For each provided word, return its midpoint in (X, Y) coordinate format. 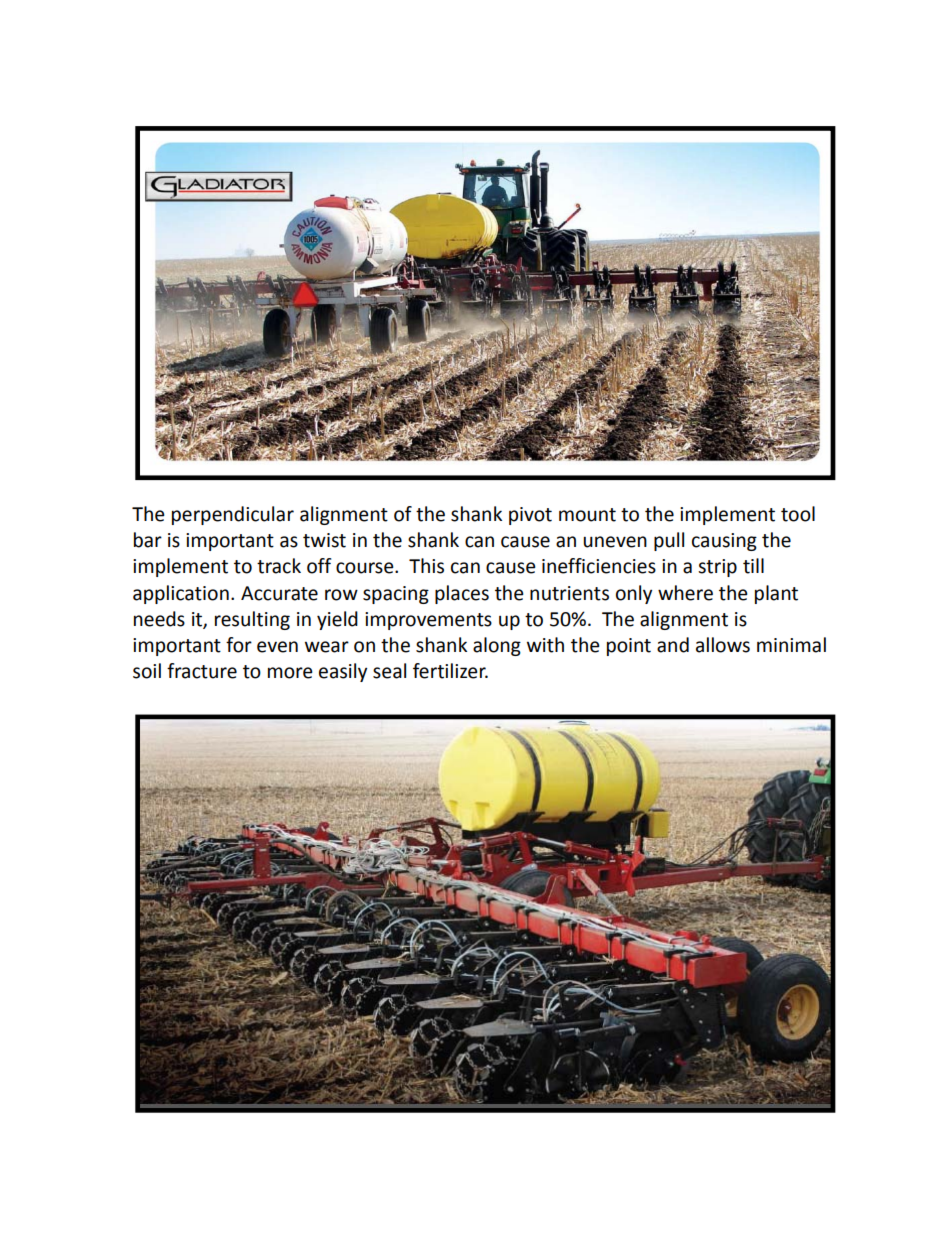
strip (717, 568)
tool (798, 514)
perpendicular (233, 515)
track (279, 566)
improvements (428, 621)
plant (776, 594)
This (426, 566)
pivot (530, 516)
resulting (252, 620)
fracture (202, 671)
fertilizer (450, 671)
